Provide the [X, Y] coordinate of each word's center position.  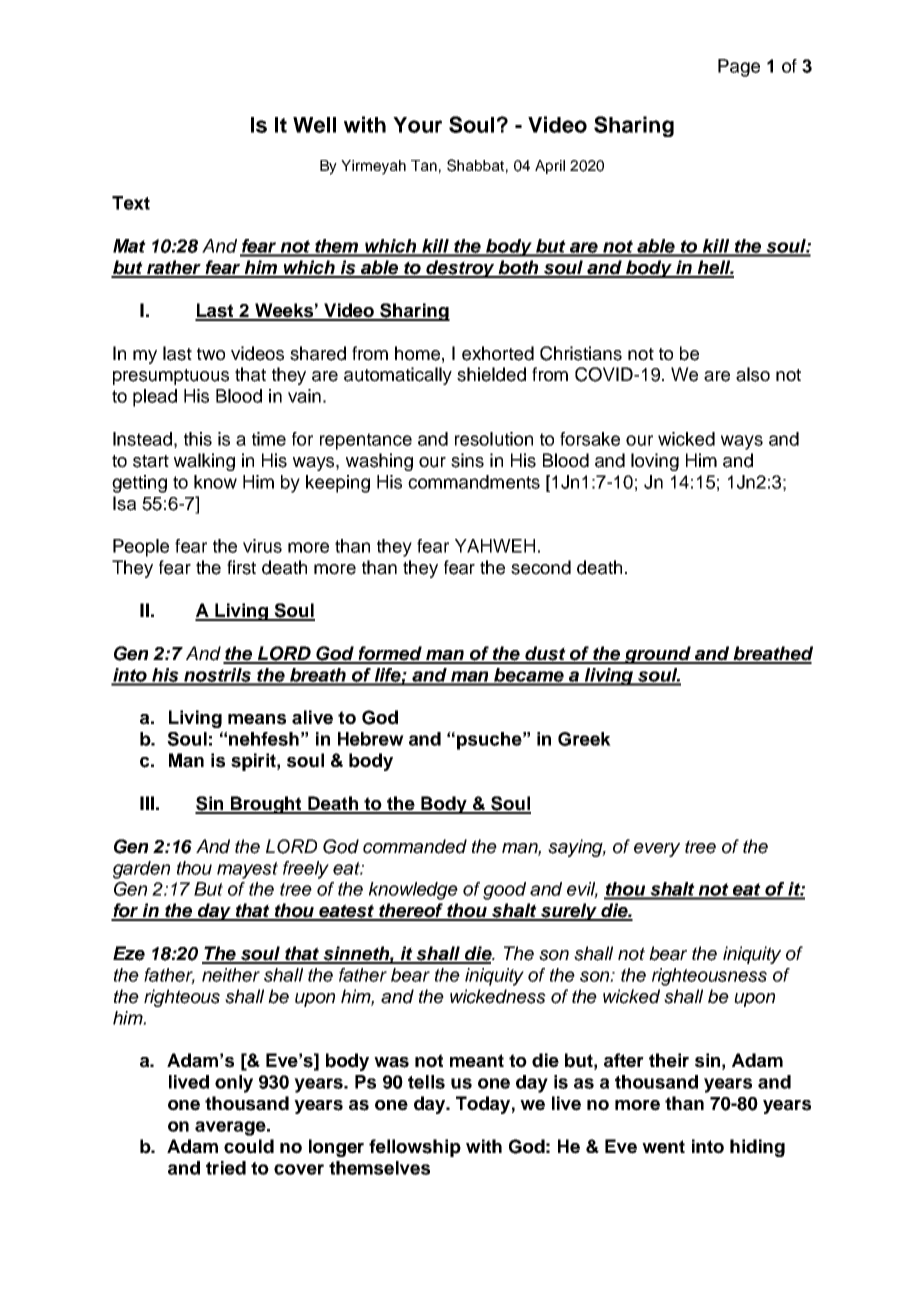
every [657, 850]
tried [226, 1168]
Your [417, 125]
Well [314, 125]
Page [739, 68]
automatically [398, 376]
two [211, 354]
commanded [415, 846]
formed [390, 654]
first [241, 567]
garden [141, 870]
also [753, 374]
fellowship [415, 1148]
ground [658, 655]
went [663, 1147]
